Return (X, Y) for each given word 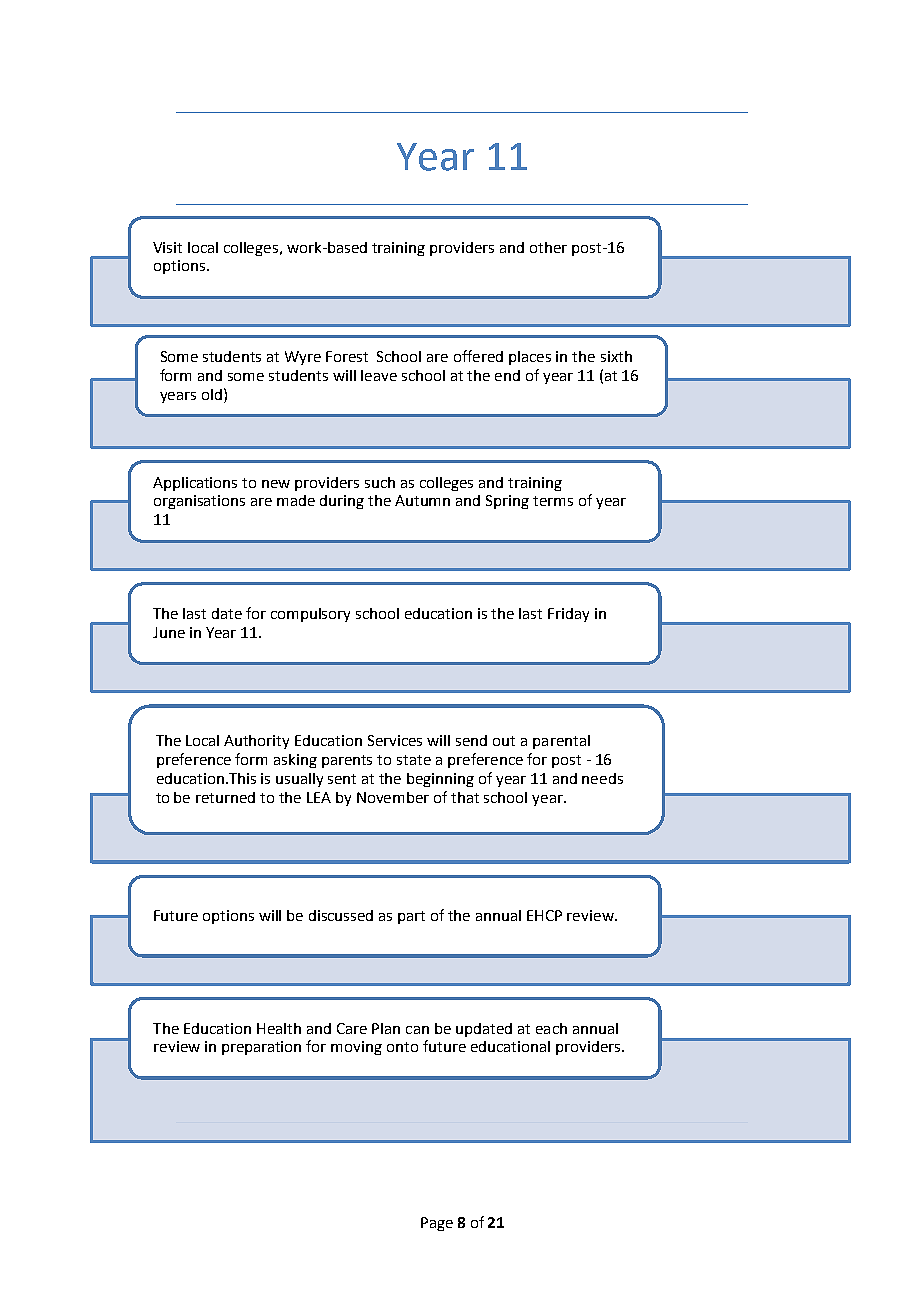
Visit (167, 247)
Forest (347, 356)
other (548, 247)
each (551, 1028)
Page (437, 1224)
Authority (256, 742)
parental (561, 742)
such (380, 482)
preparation (261, 1048)
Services (395, 740)
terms (553, 501)
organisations (199, 502)
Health (279, 1028)
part (411, 917)
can (417, 1030)
